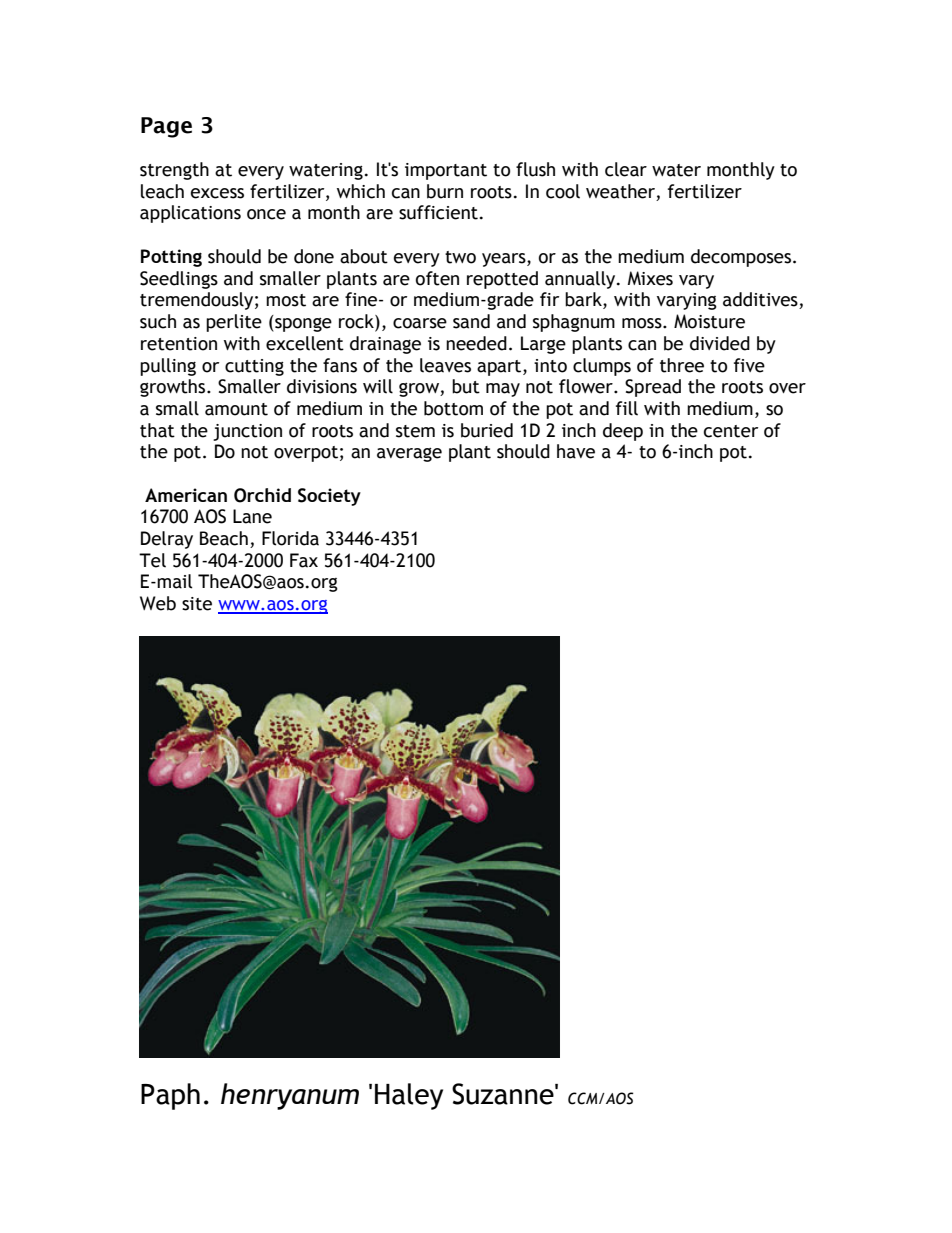 The width and height of the page is (952, 1233). I want to click on Fax, so click(304, 560).
